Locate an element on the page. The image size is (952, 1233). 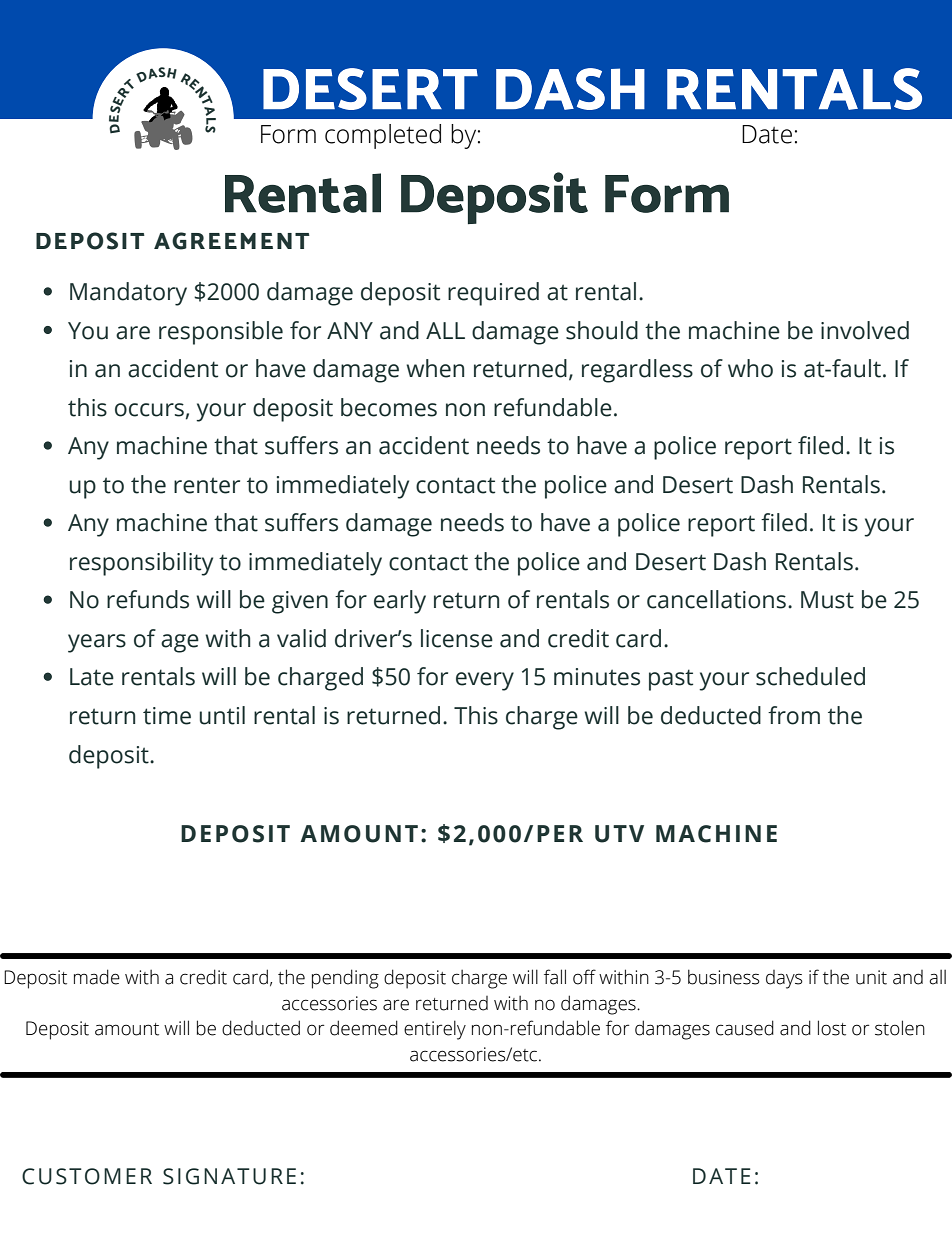
completed is located at coordinates (383, 136).
